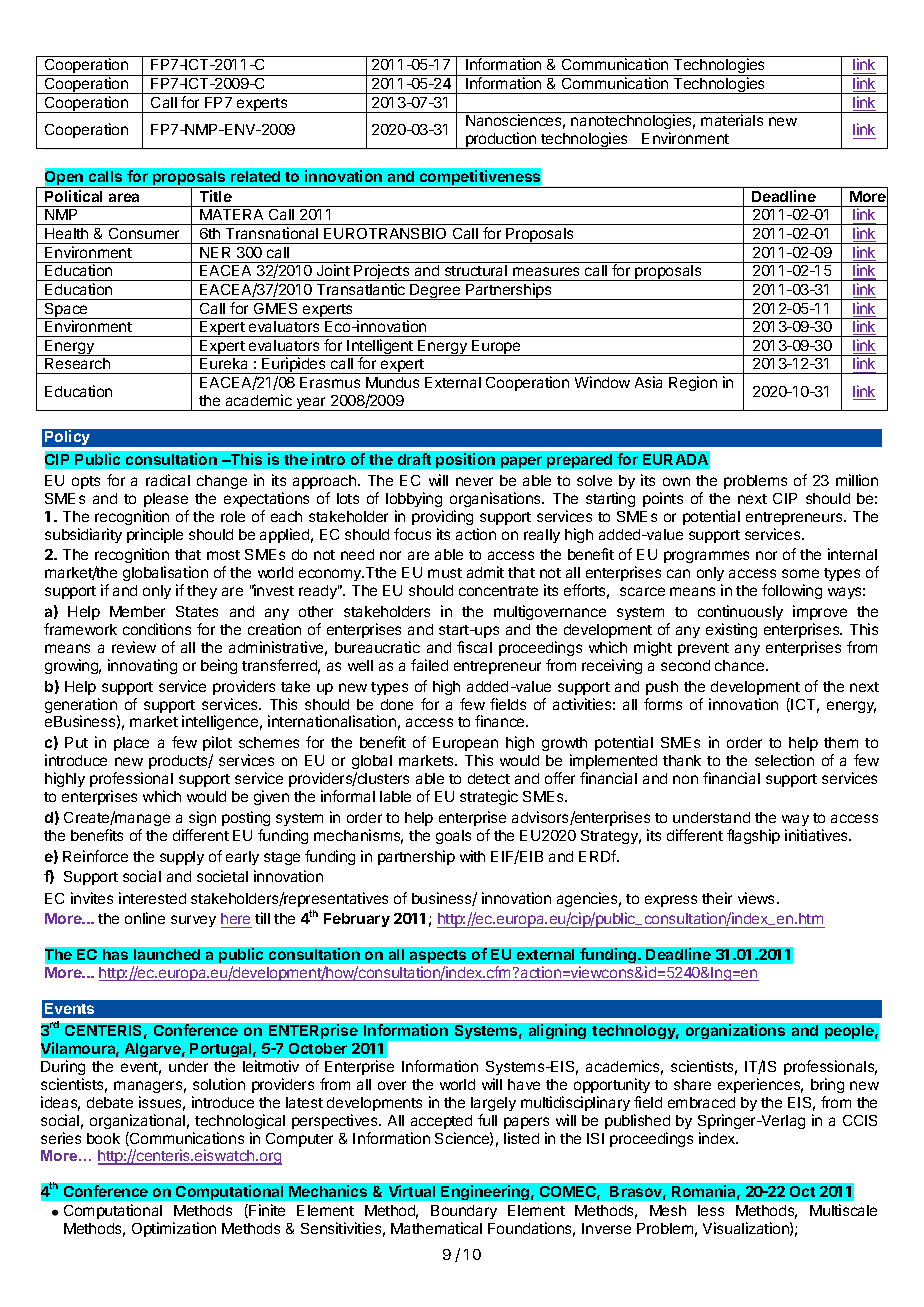  Describe the element at coordinates (758, 898) in the page. I see `views` at that location.
